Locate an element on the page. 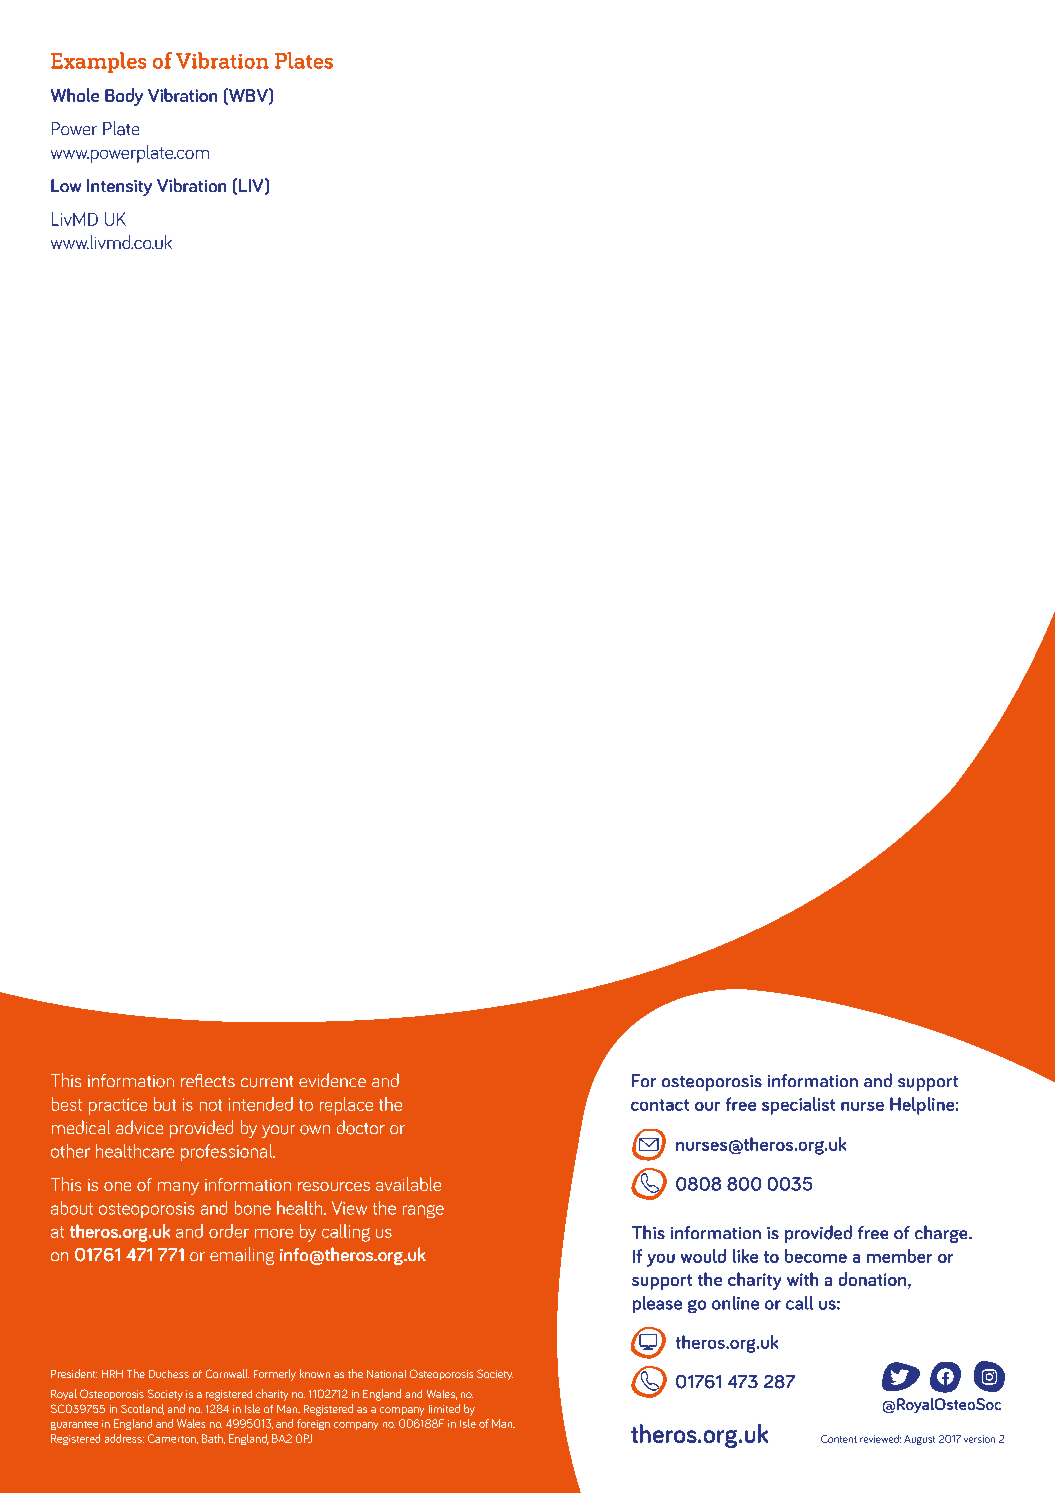 Image resolution: width=1055 pixels, height=1493 pixels. Duchess is located at coordinates (169, 1374).
